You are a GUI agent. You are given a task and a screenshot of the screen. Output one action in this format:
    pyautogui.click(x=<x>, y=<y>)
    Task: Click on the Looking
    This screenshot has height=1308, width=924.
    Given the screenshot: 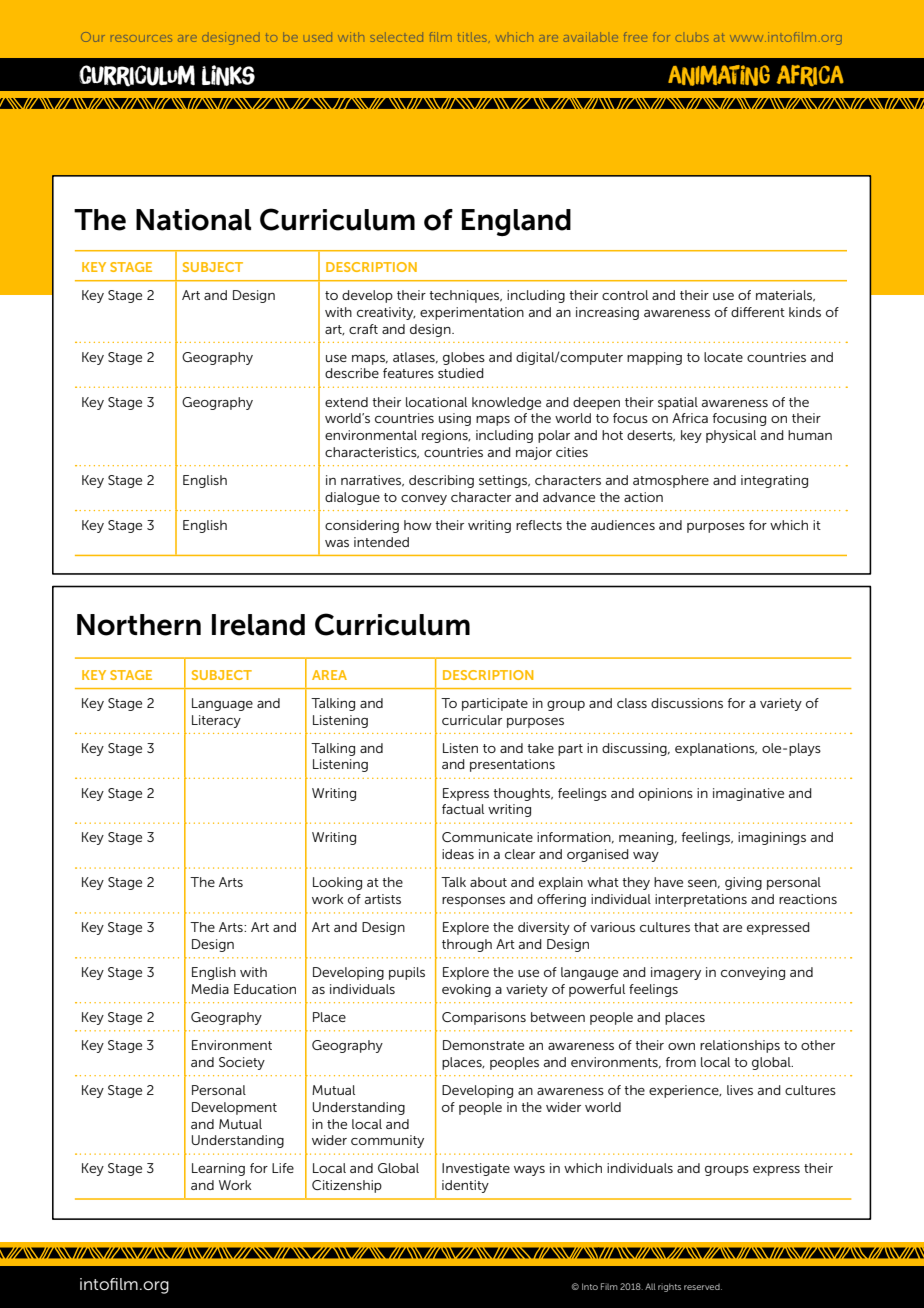 What is the action you would take?
    pyautogui.click(x=337, y=883)
